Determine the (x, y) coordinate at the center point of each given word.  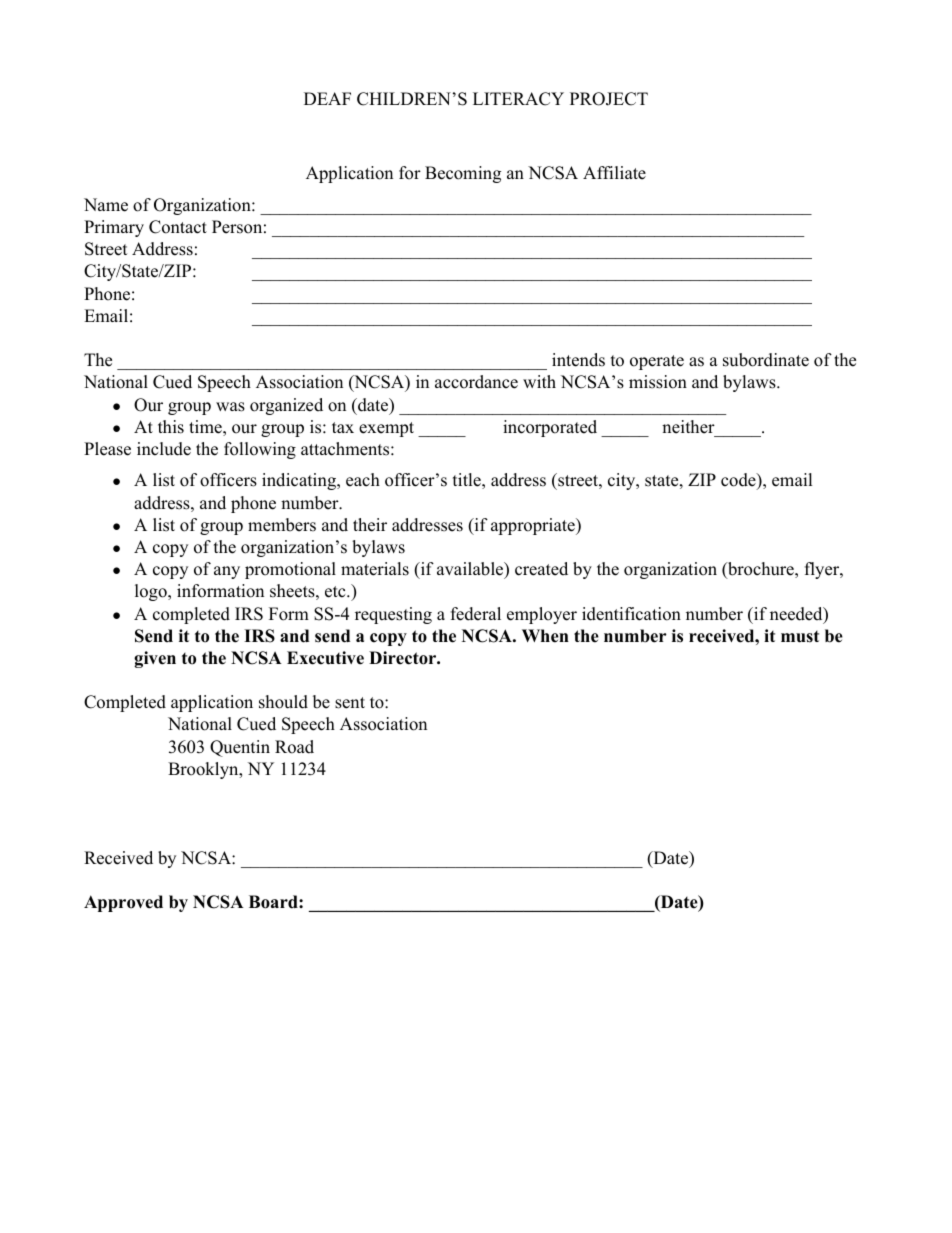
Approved (123, 903)
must (800, 637)
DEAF (327, 98)
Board (274, 902)
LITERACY (518, 99)
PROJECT (609, 99)
